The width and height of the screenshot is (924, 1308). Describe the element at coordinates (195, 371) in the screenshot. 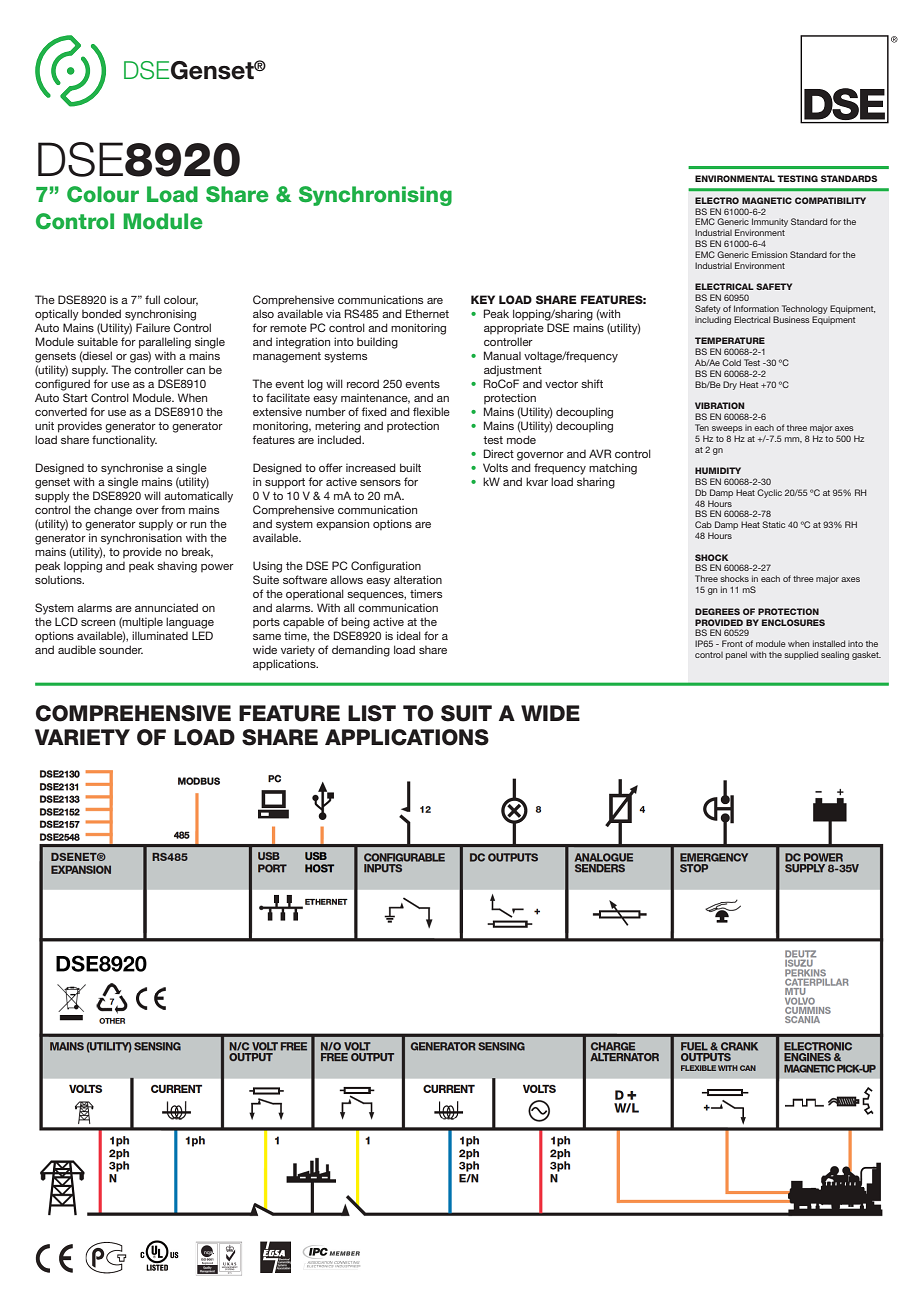

I see `can` at that location.
